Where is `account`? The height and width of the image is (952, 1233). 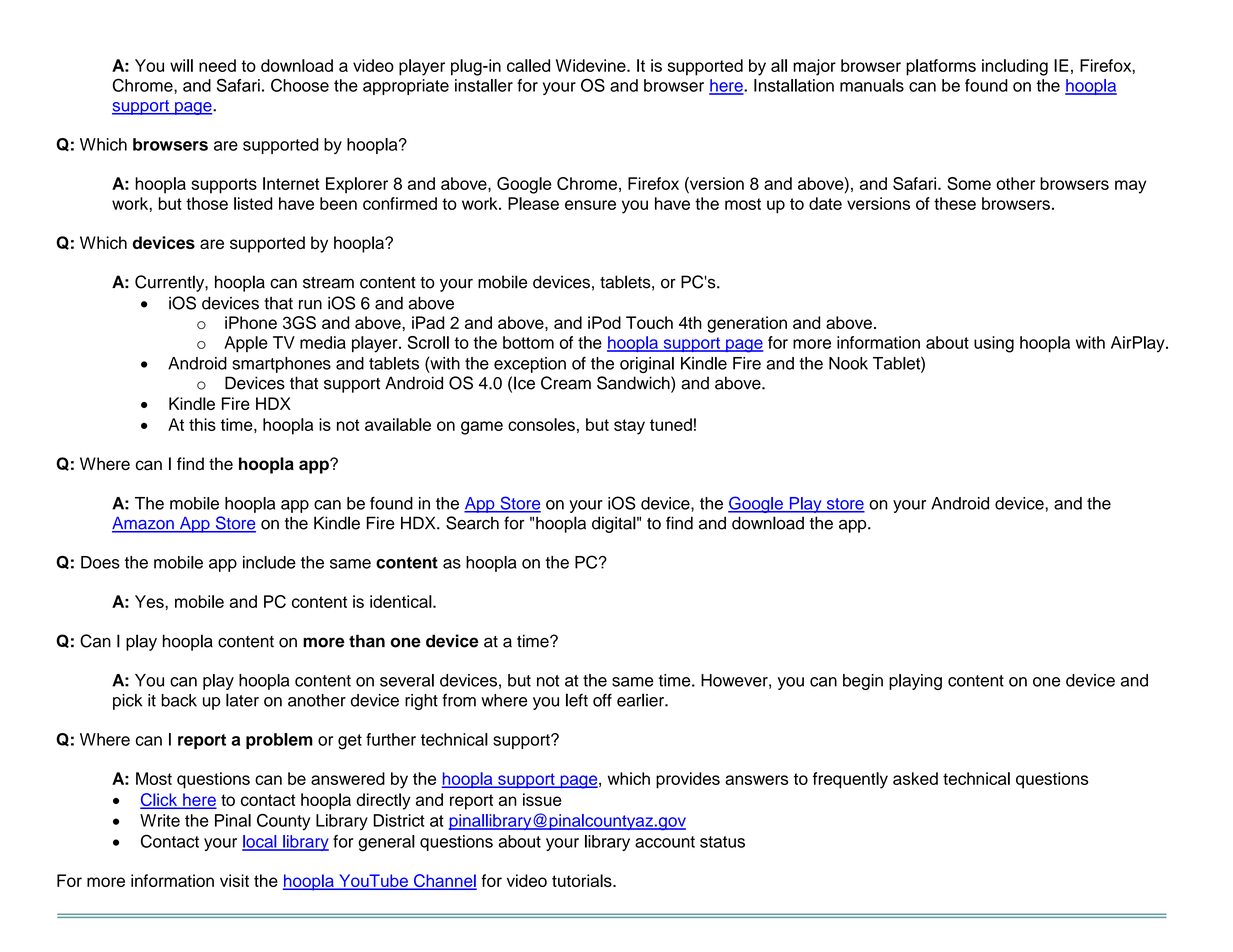 account is located at coordinates (665, 842).
